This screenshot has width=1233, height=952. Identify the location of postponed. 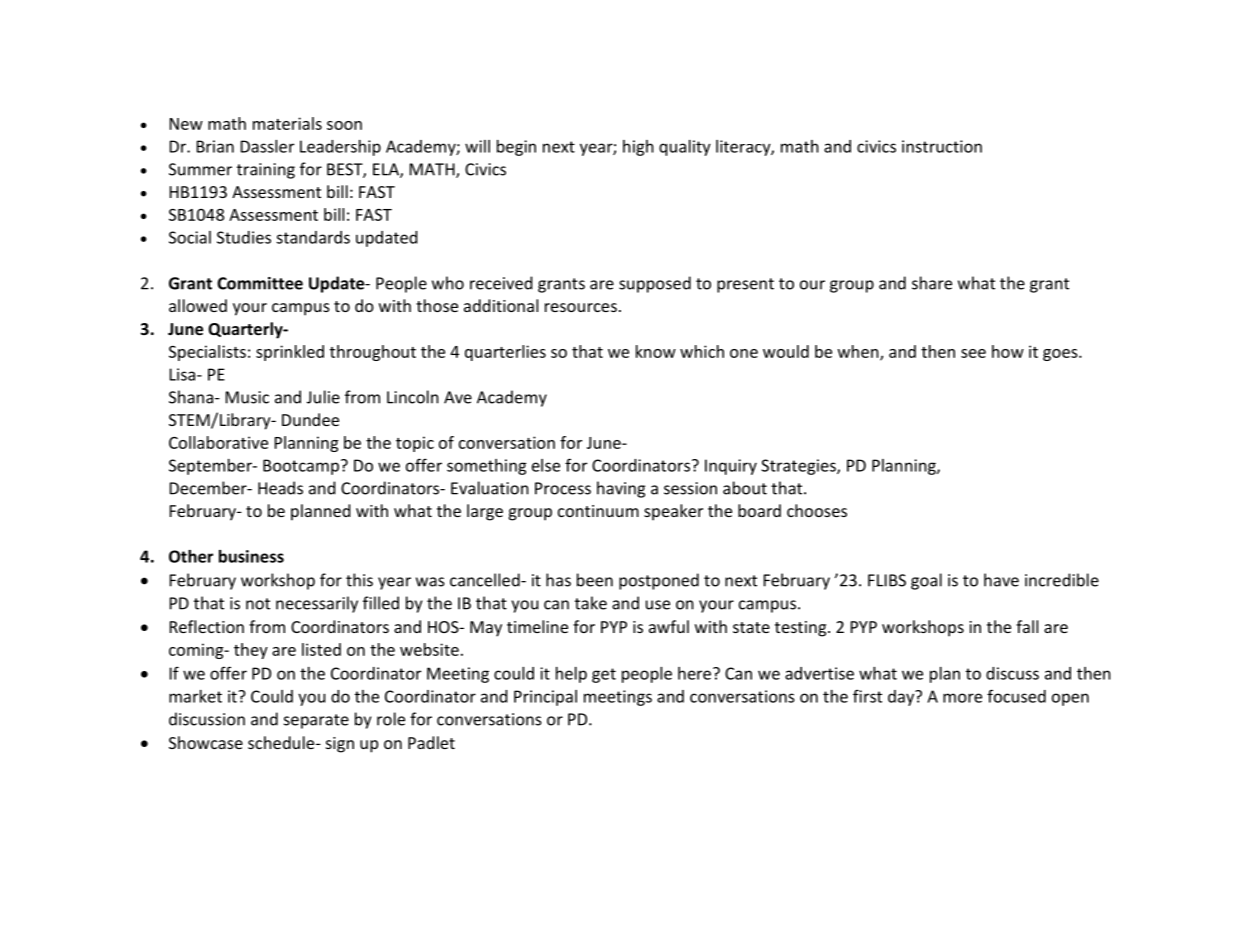
(659, 581).
